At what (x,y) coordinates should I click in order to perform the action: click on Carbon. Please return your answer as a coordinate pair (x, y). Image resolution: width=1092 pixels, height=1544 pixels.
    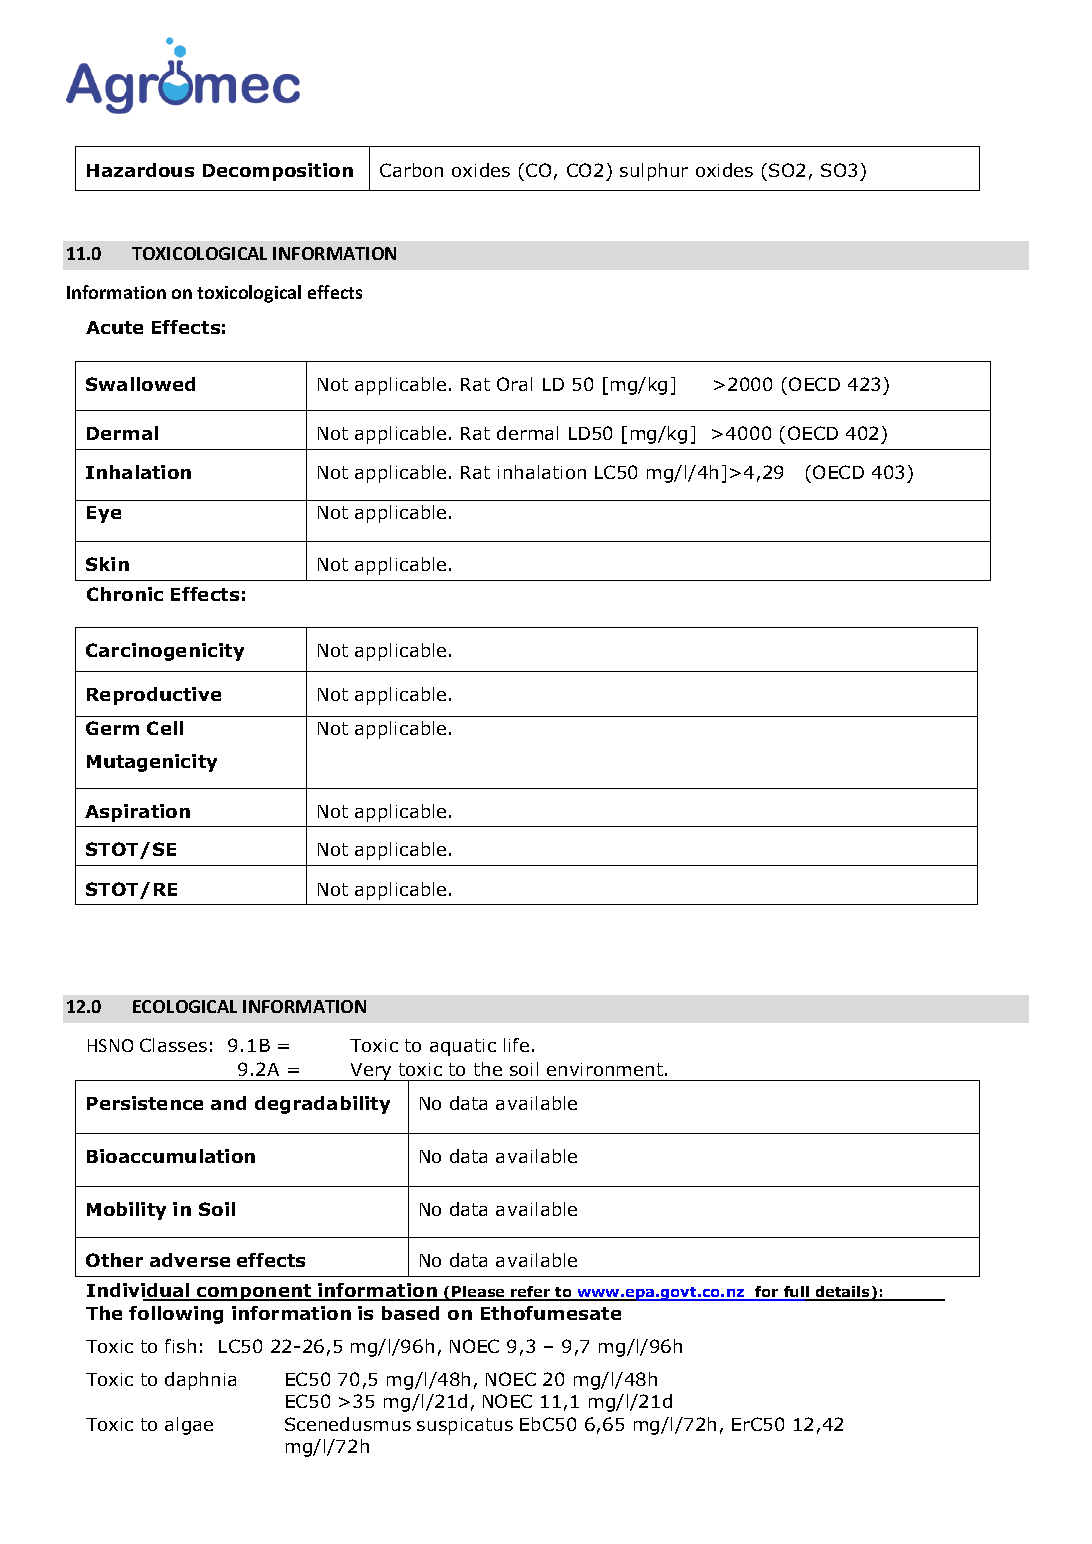
    Looking at the image, I should click on (411, 170).
